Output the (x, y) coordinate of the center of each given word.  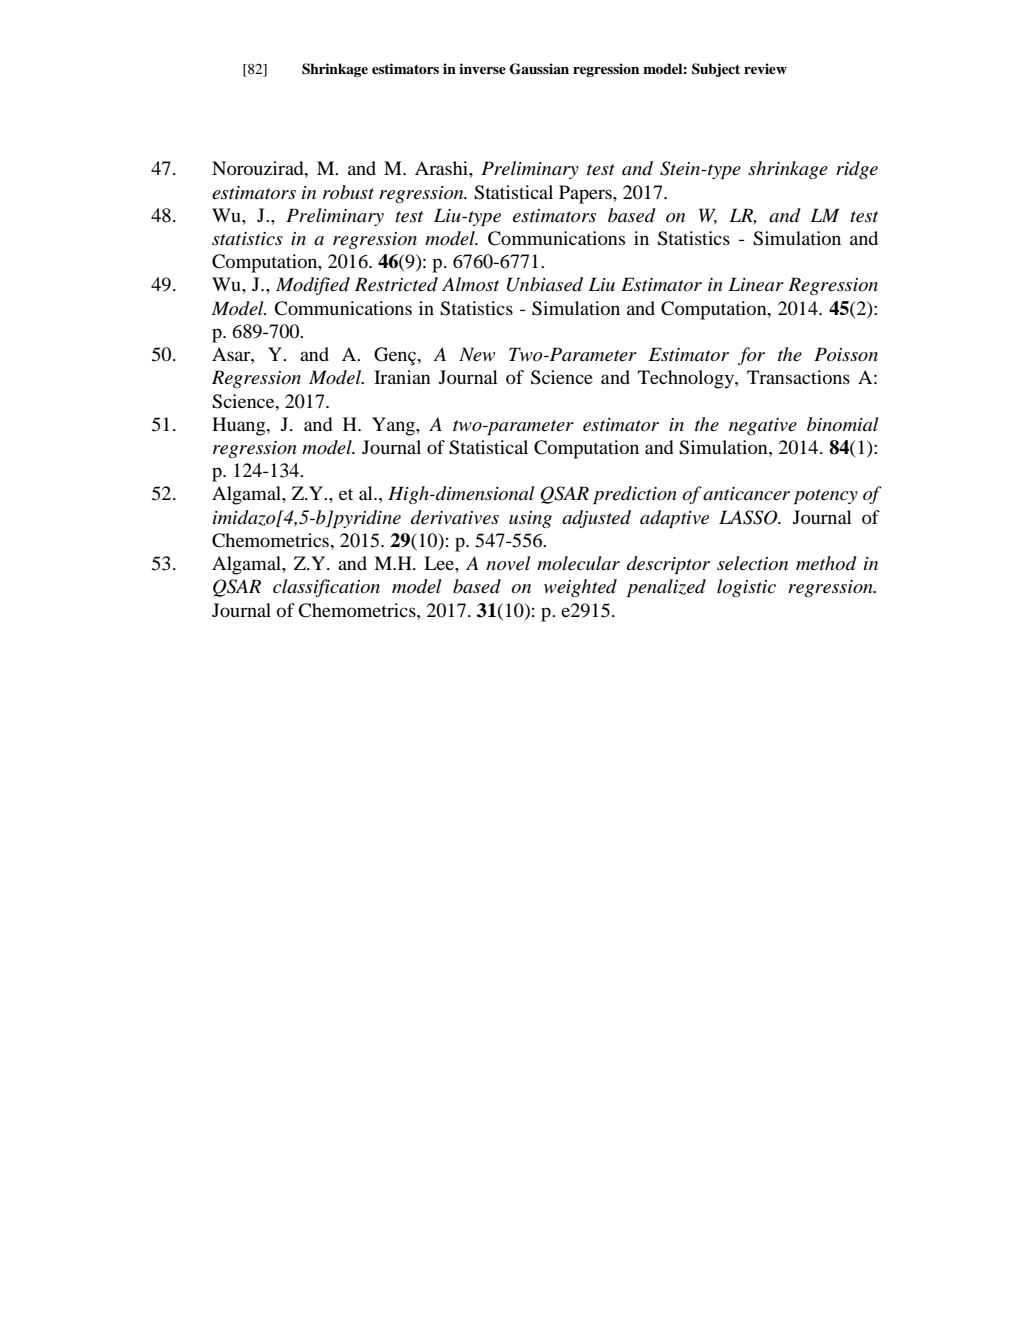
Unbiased (545, 284)
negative (763, 426)
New (477, 354)
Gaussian (539, 69)
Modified (313, 286)
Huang (240, 426)
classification (326, 588)
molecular (578, 563)
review (765, 68)
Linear (756, 284)
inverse (482, 68)
